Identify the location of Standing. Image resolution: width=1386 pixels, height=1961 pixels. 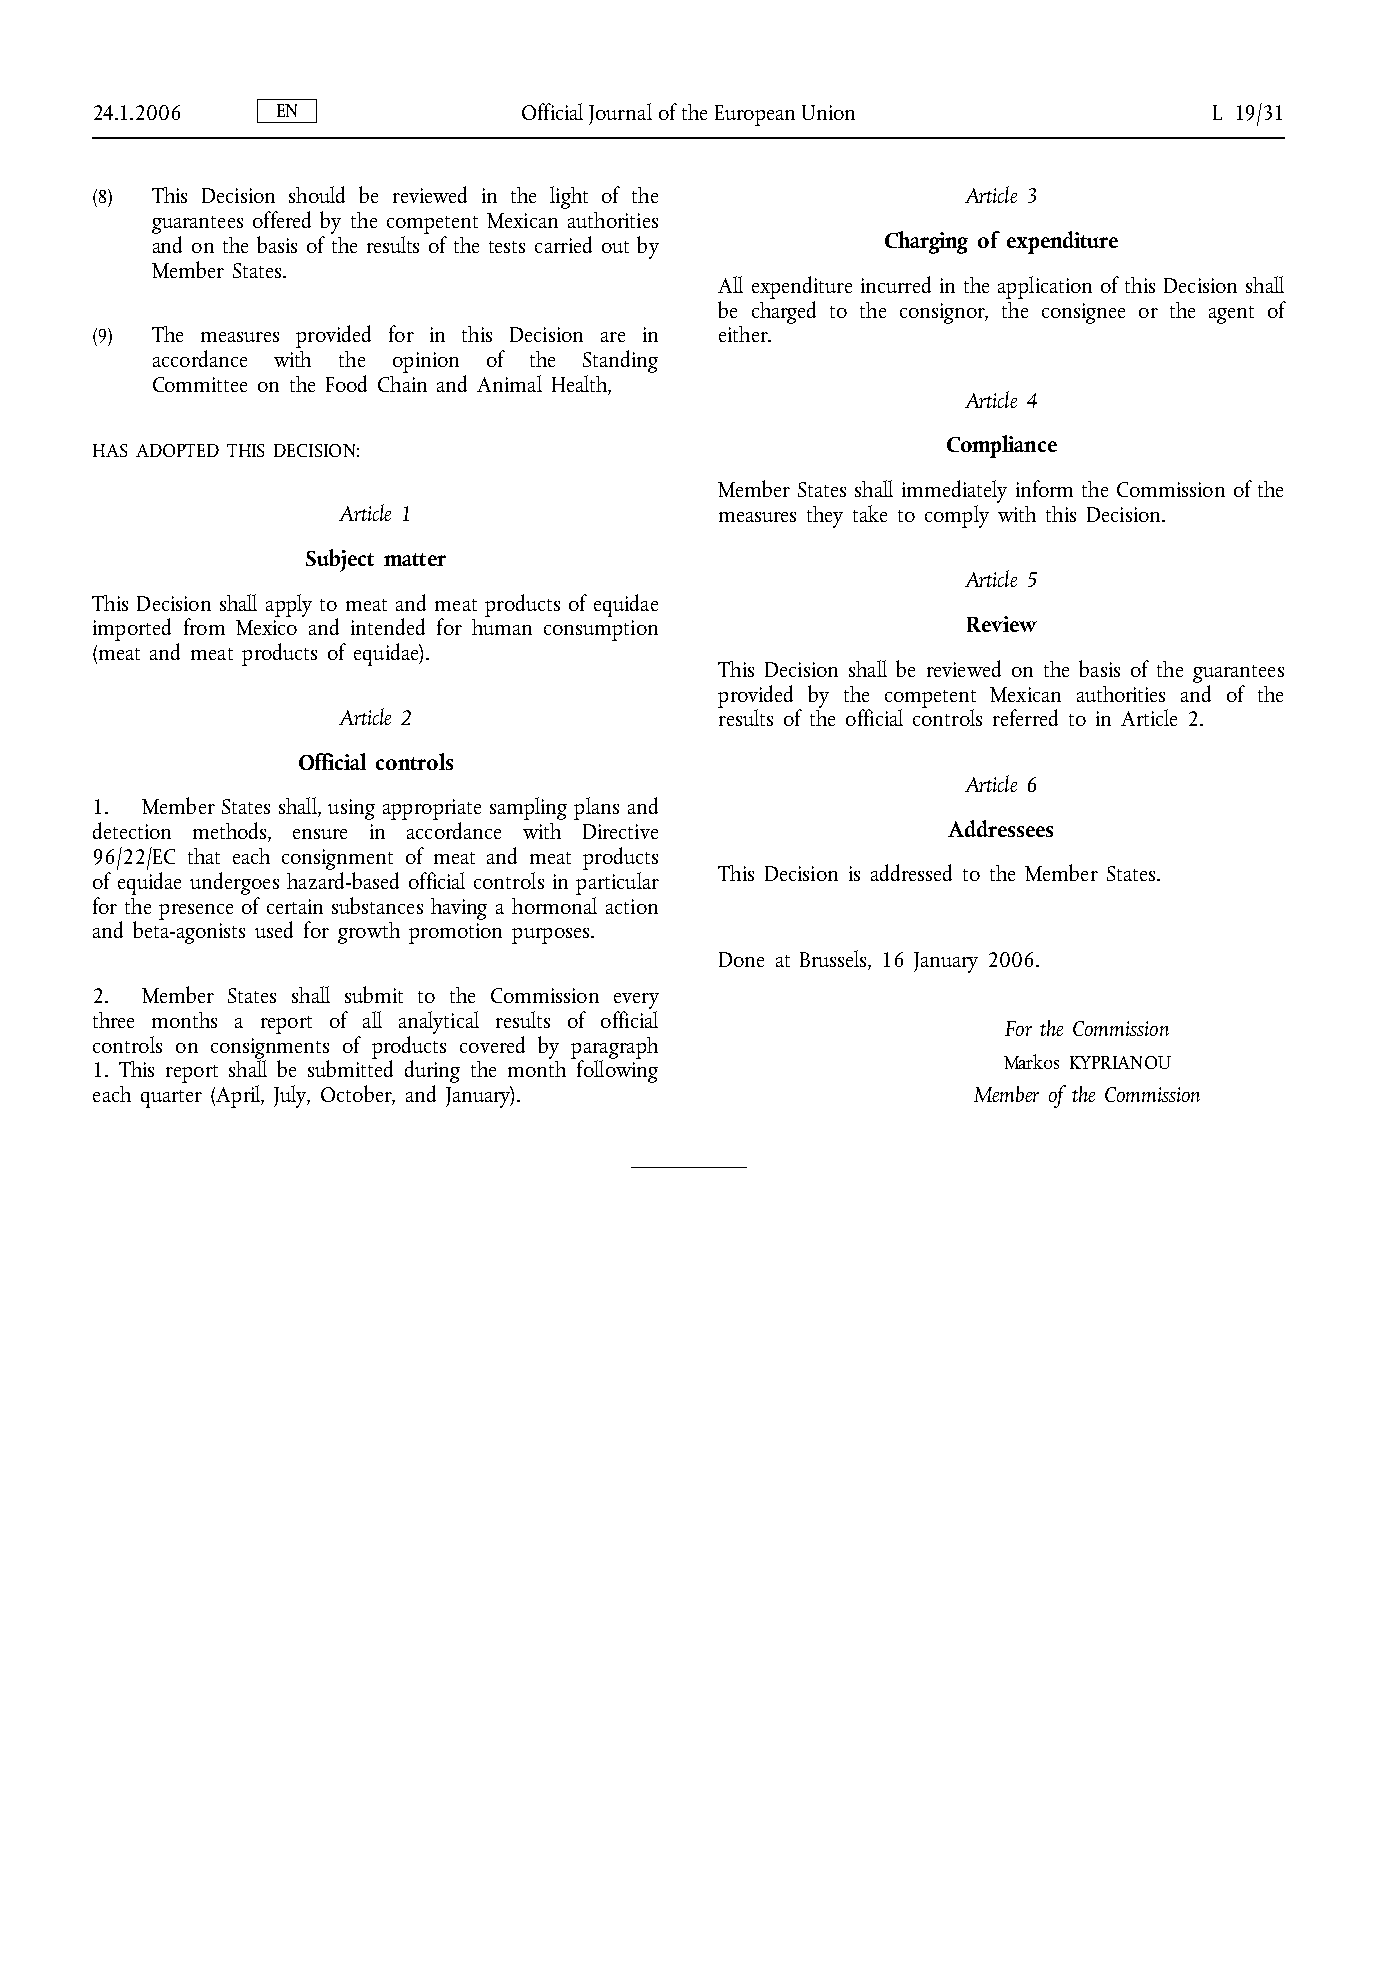
(620, 361).
